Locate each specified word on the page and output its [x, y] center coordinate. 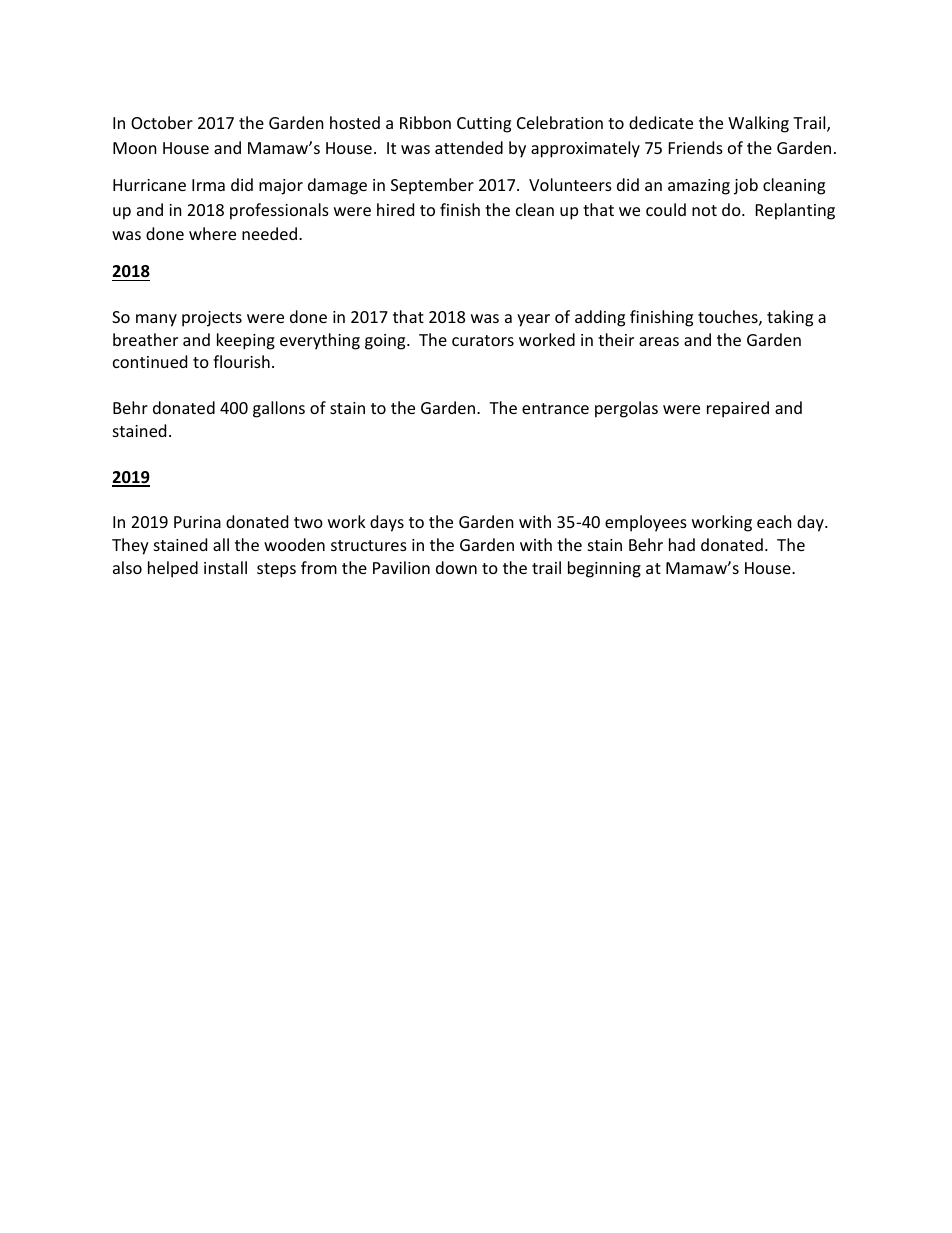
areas [659, 341]
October [162, 122]
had [682, 544]
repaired [738, 409]
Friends [696, 147]
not [704, 210]
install [225, 567]
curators [483, 340]
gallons [279, 409]
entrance [555, 408]
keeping [246, 341]
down [456, 567]
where [212, 233]
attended [469, 147]
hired [395, 209]
